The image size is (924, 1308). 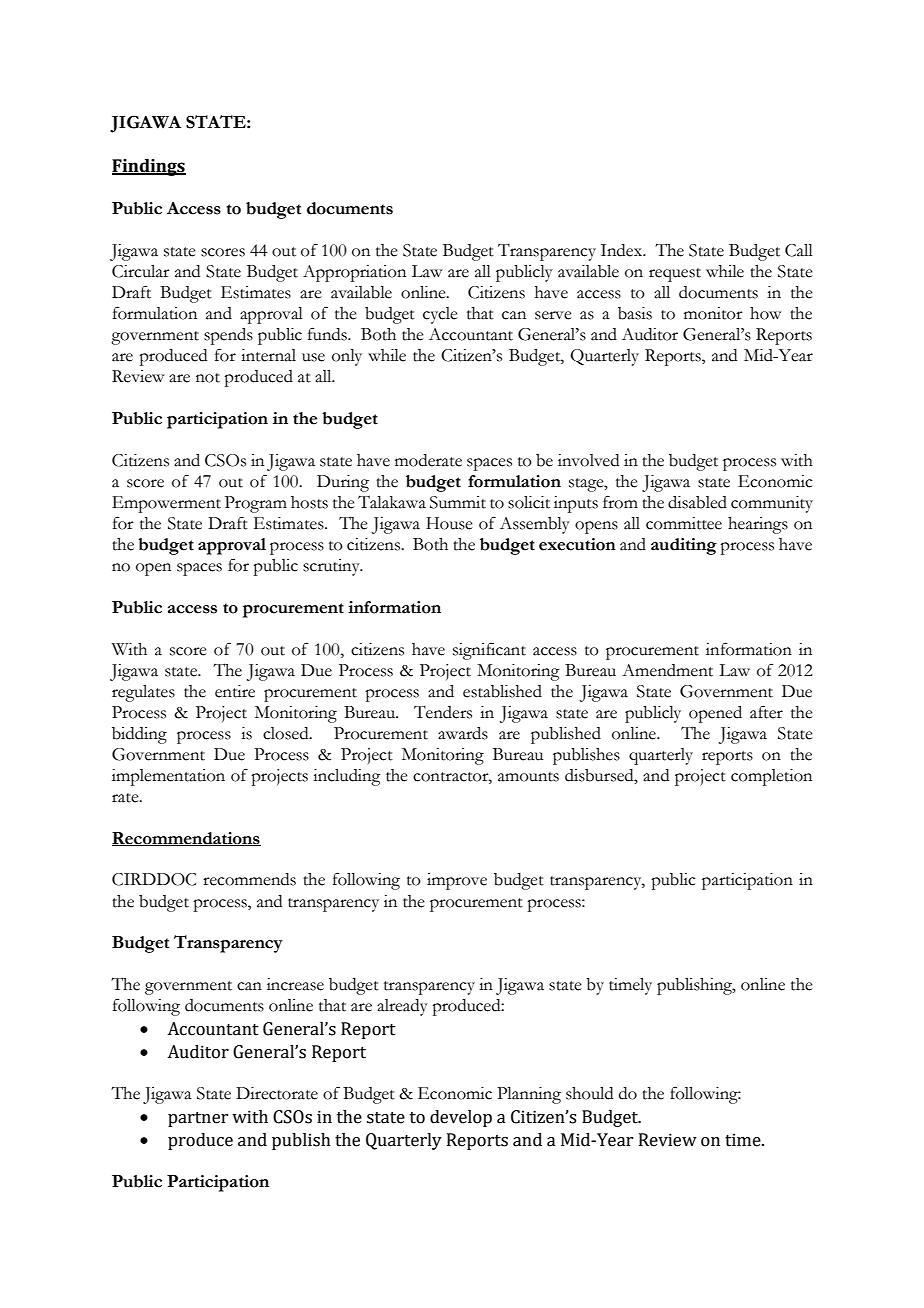 What do you see at coordinates (458, 502) in the screenshot?
I see `Summit` at bounding box center [458, 502].
